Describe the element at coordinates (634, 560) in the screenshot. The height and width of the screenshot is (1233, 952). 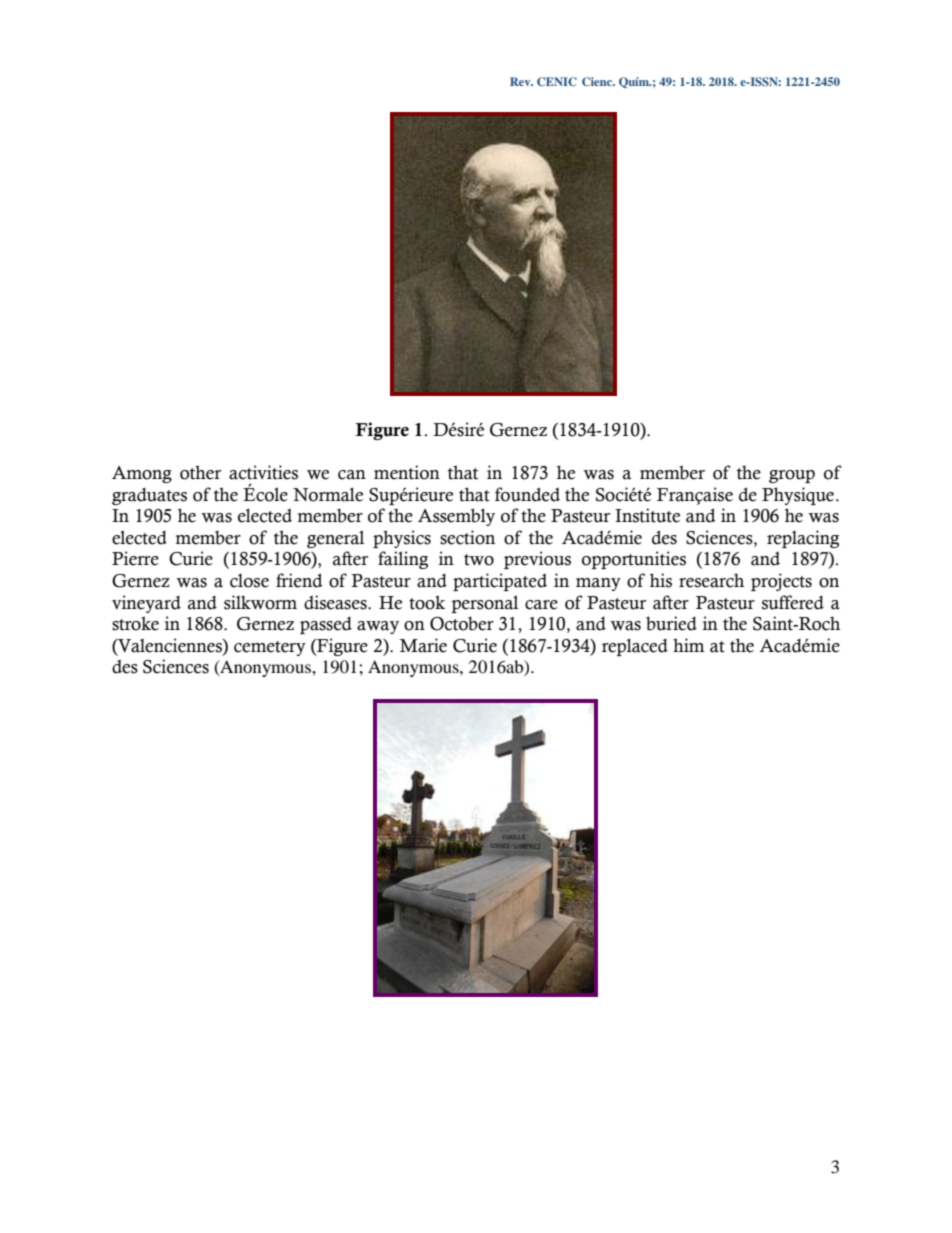
I see `opportunities` at that location.
